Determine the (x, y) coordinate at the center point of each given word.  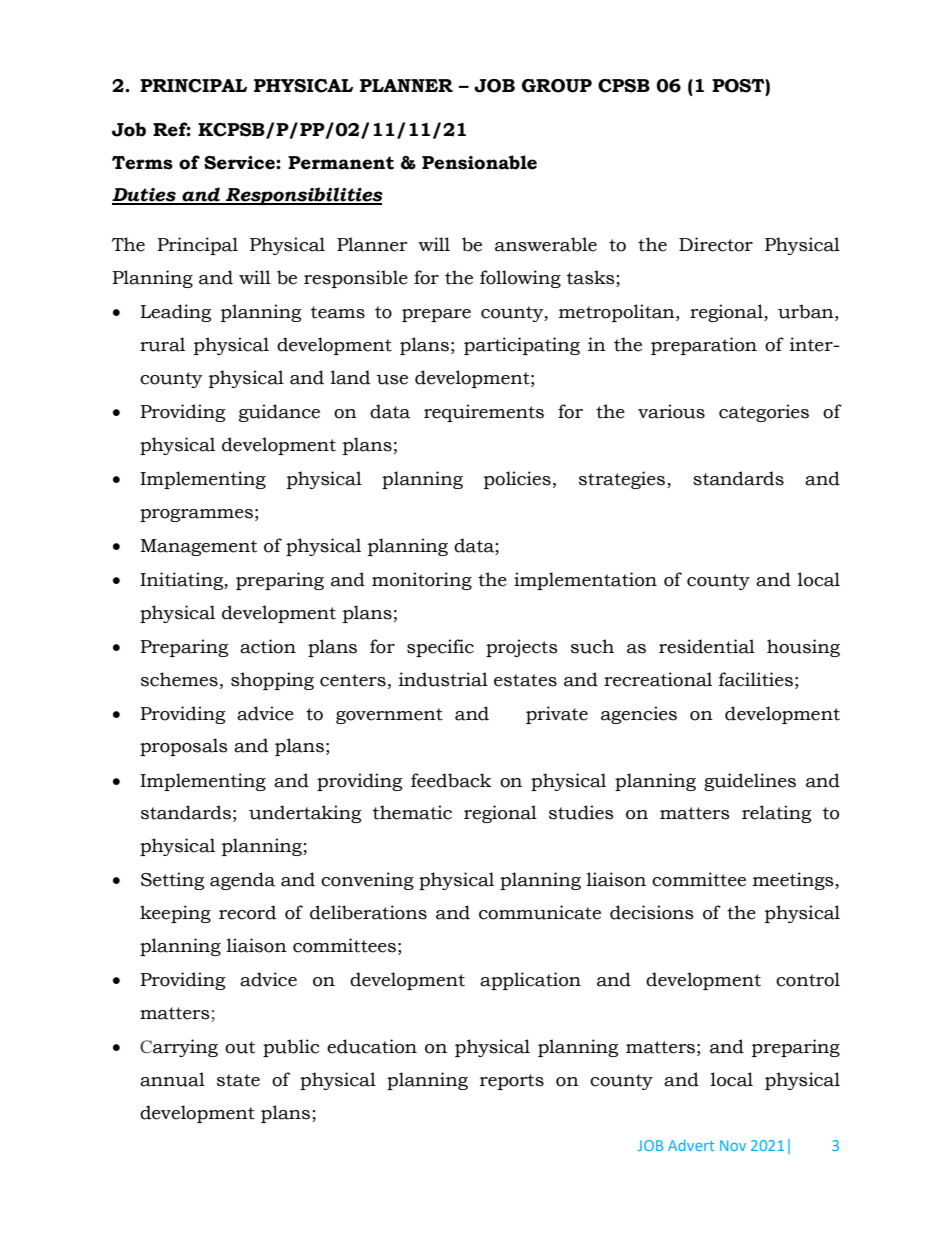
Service (240, 163)
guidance (279, 413)
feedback (451, 780)
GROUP (557, 86)
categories (764, 413)
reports (512, 1082)
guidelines (750, 782)
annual (172, 1079)
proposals (184, 747)
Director (716, 244)
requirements (484, 413)
